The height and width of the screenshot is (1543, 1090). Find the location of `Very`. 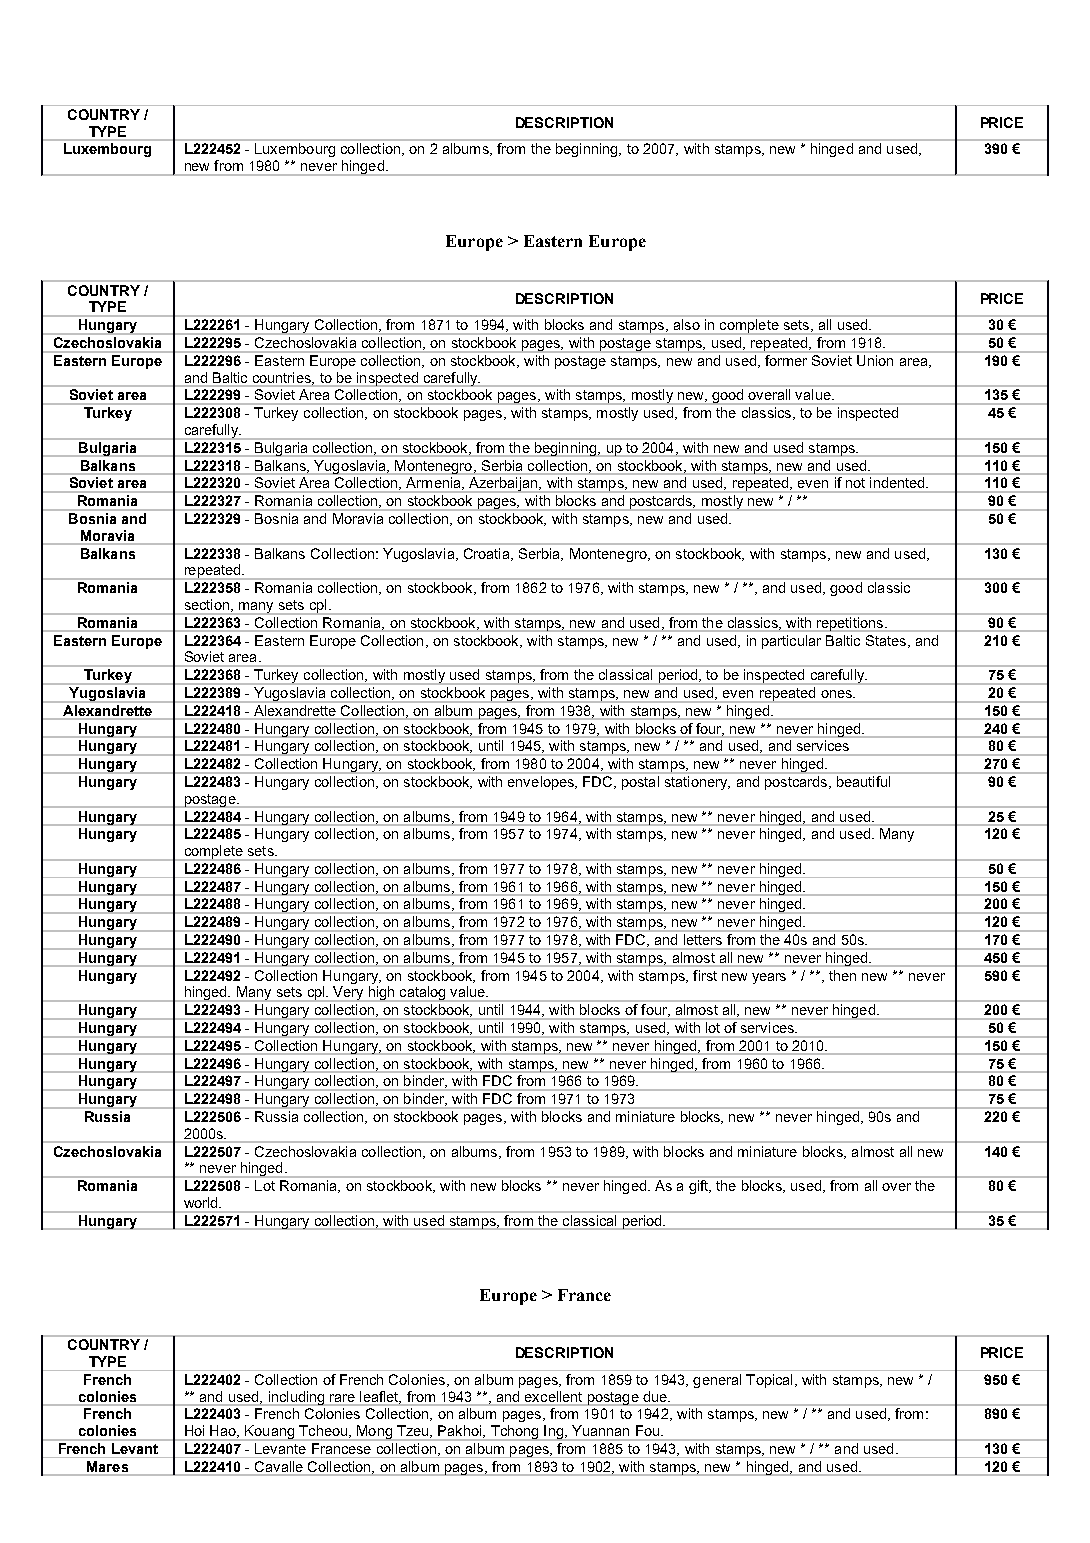

Very is located at coordinates (348, 994).
